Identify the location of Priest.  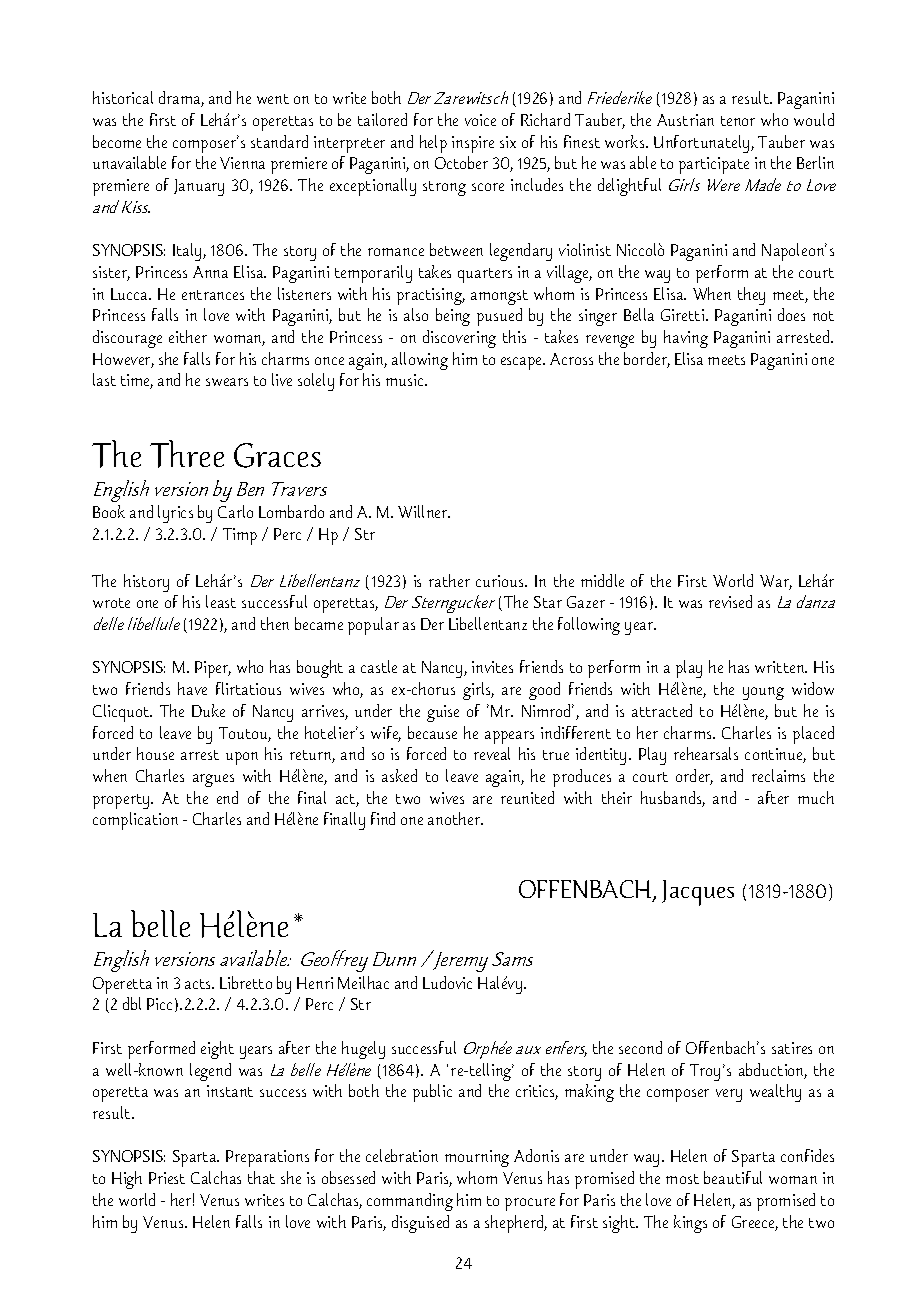
(167, 1178).
